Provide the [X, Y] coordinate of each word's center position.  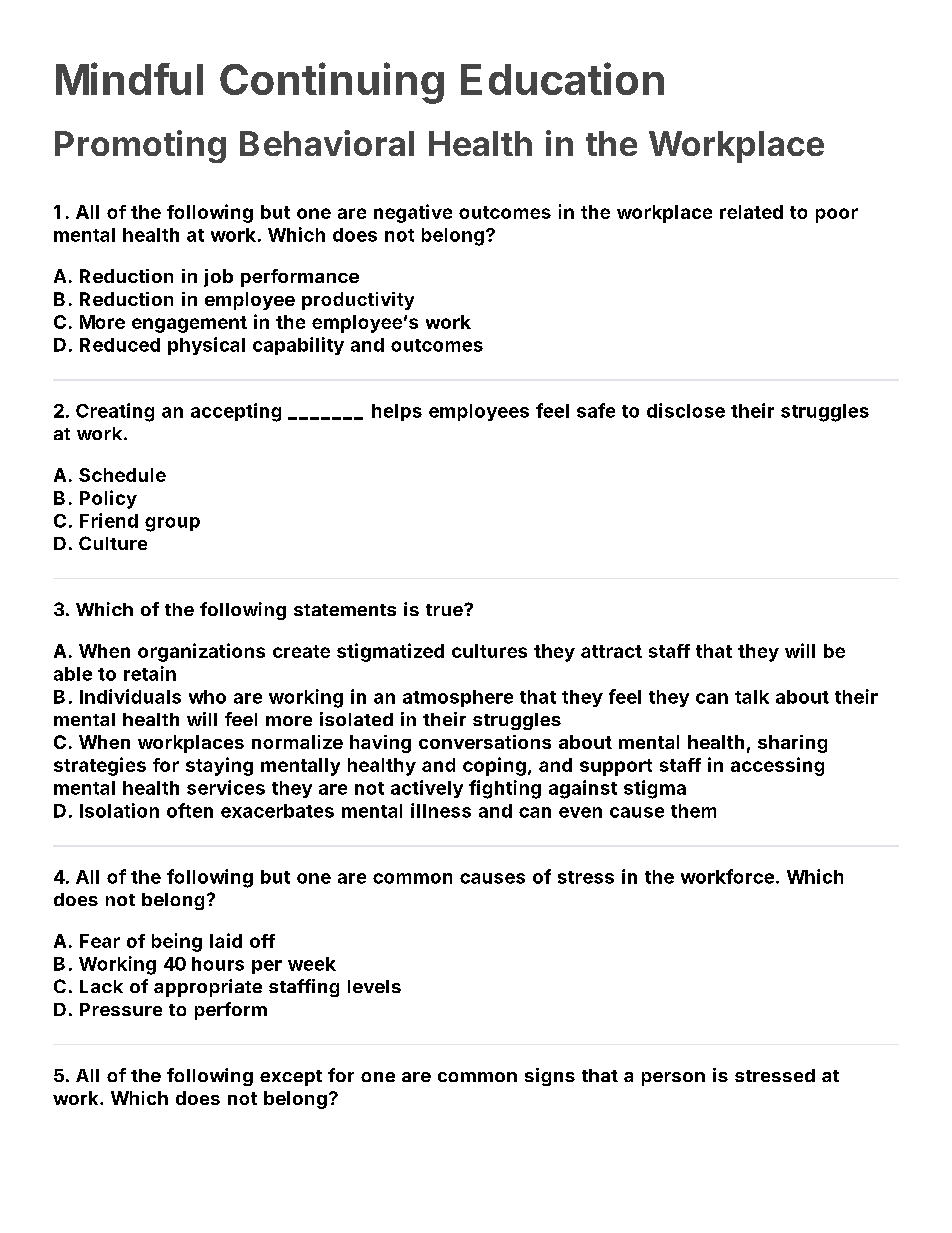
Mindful [129, 78]
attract [611, 651]
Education [562, 78]
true [445, 610]
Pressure [121, 1009]
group [172, 524]
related [751, 212]
